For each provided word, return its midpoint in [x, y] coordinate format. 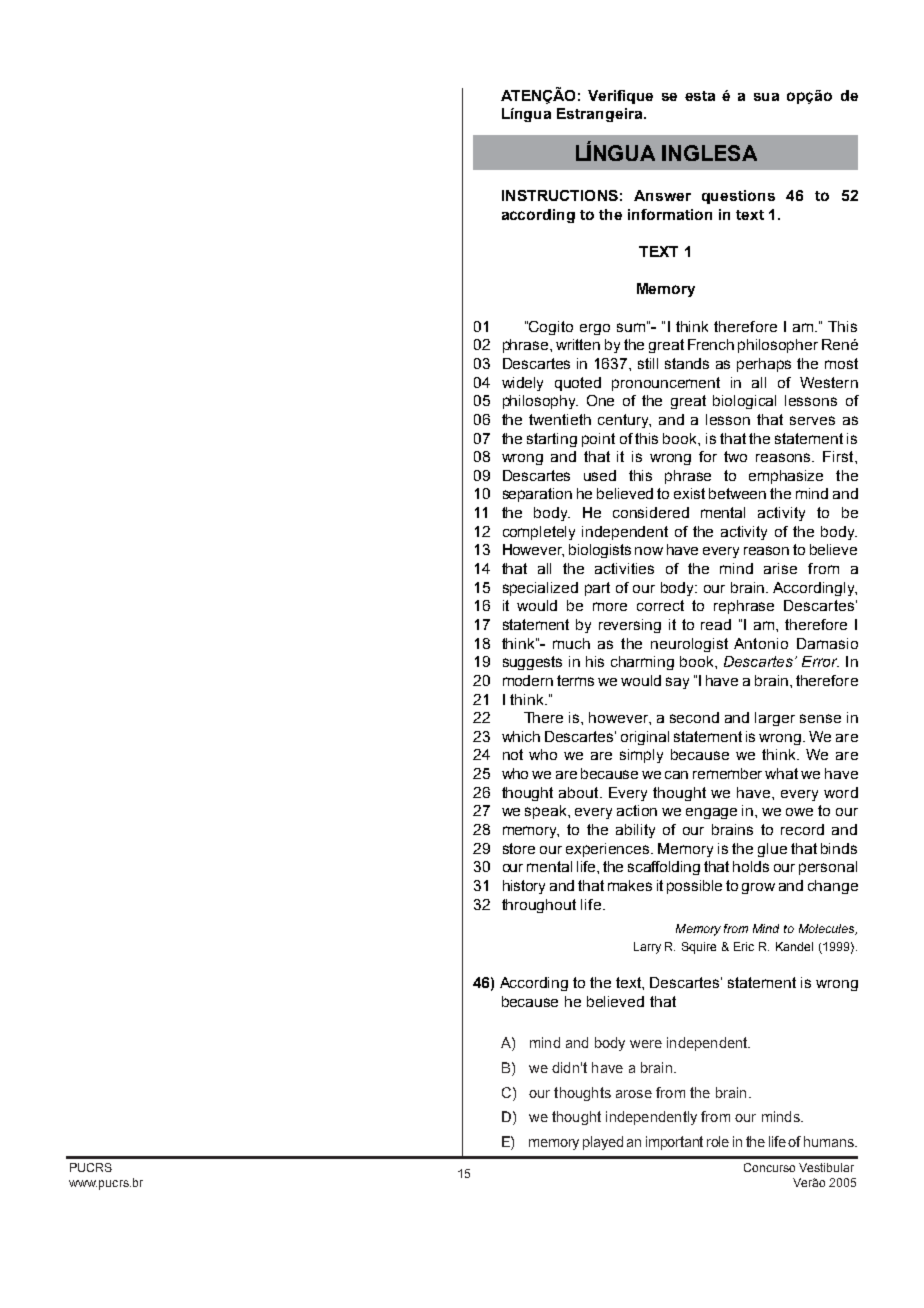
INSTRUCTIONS [560, 195]
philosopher [778, 346]
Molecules [828, 929]
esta [700, 96]
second [694, 717]
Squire [699, 948]
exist [689, 493]
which [521, 736]
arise [780, 568]
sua [766, 97]
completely [539, 533]
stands [687, 363]
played [603, 1143]
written [578, 344]
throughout [539, 906]
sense [820, 718]
